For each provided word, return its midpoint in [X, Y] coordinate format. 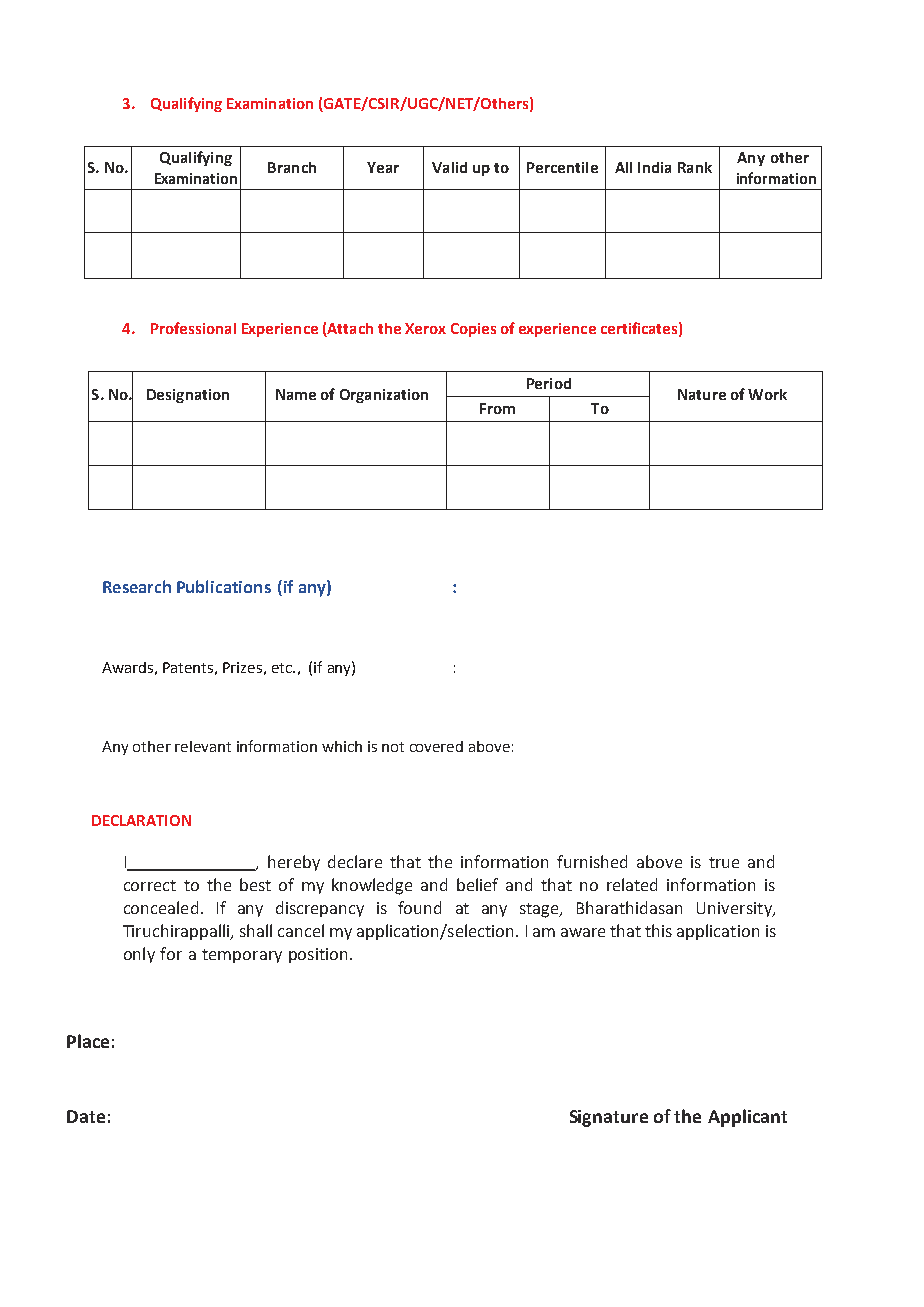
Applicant [747, 1118]
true [724, 862]
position [318, 955]
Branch [292, 167]
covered [436, 746]
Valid [449, 167]
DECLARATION [141, 820]
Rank [695, 167]
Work [767, 394]
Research [137, 586]
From [497, 408]
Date [86, 1116]
